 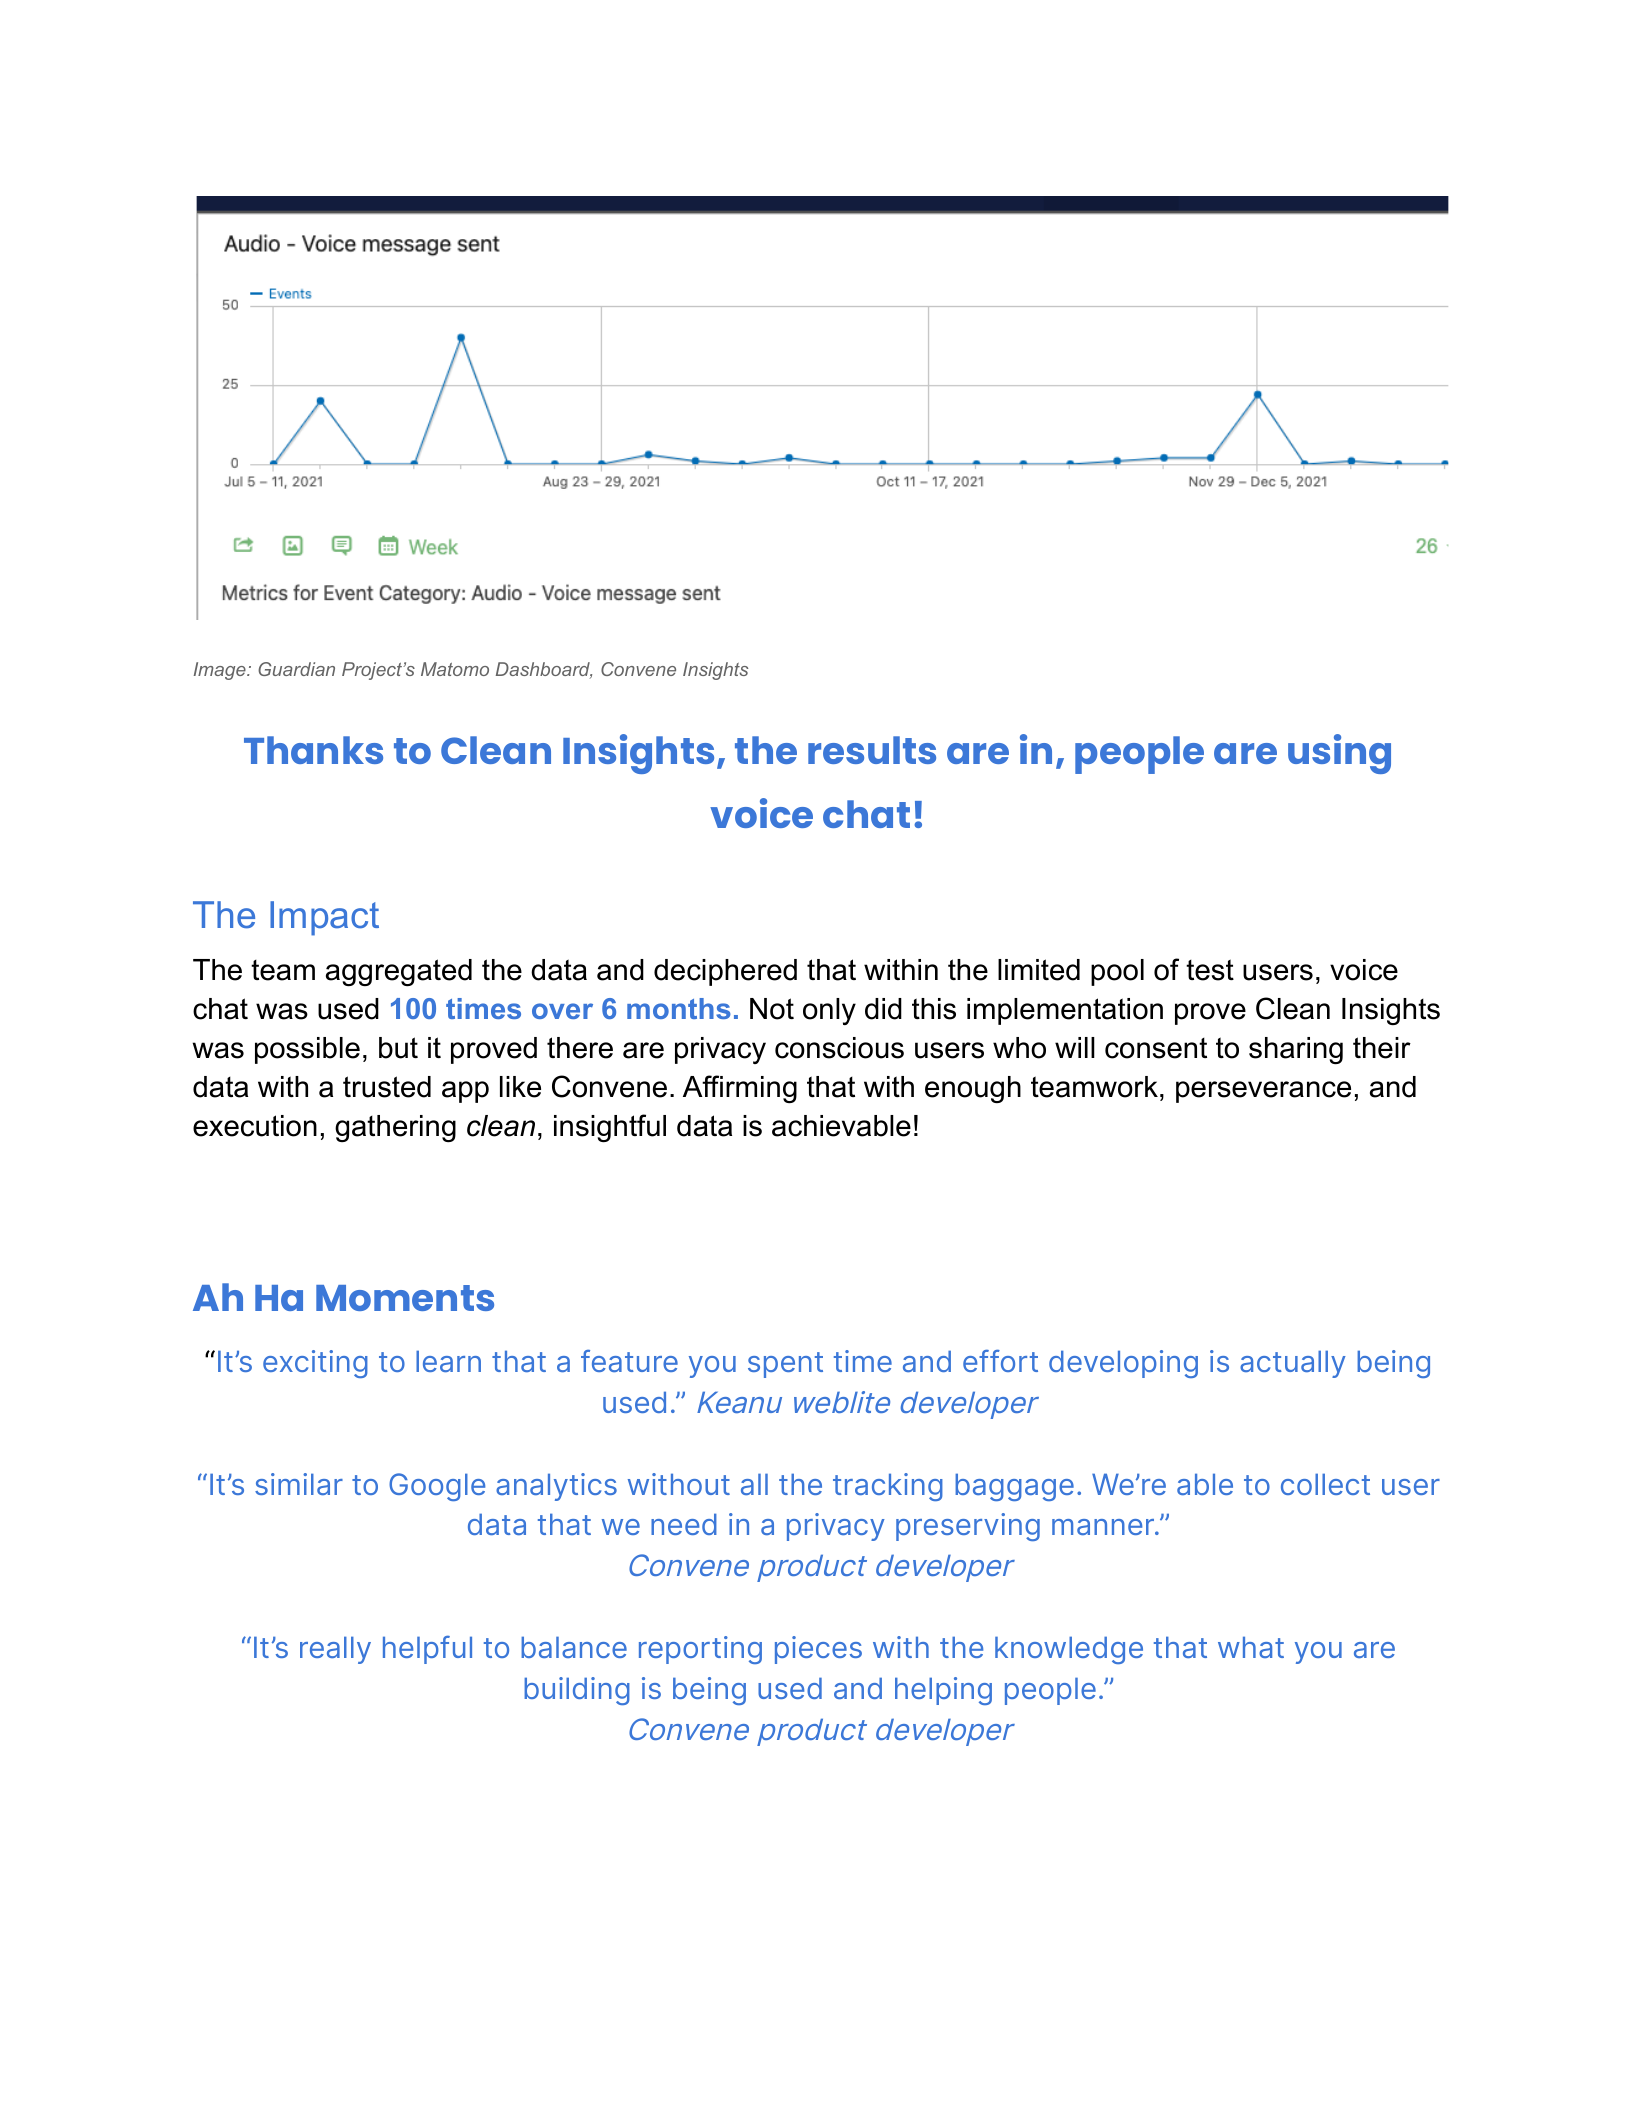 What do you see at coordinates (1251, 1647) in the image?
I see `what` at bounding box center [1251, 1647].
